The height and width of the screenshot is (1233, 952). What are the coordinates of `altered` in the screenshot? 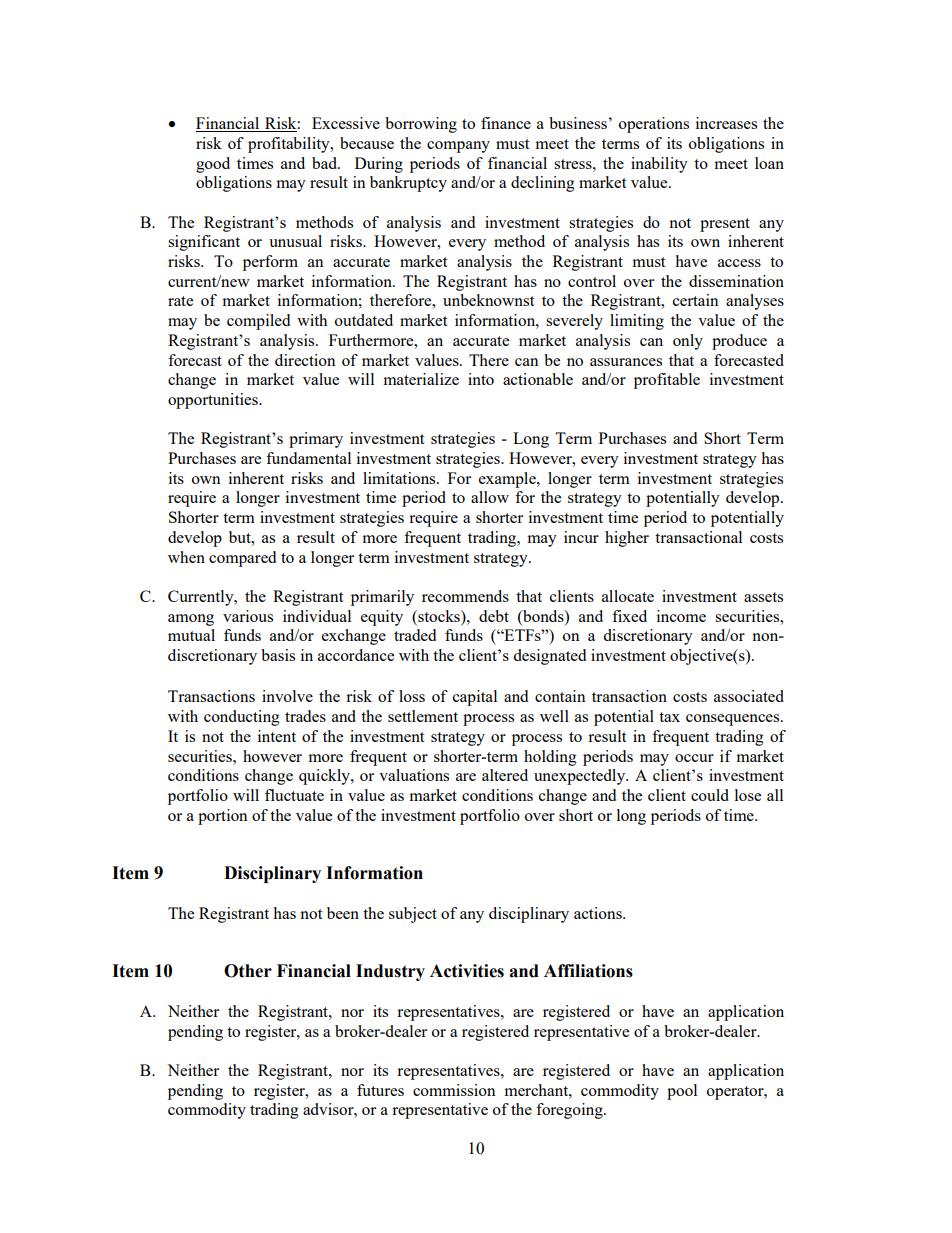 It's located at (505, 775).
